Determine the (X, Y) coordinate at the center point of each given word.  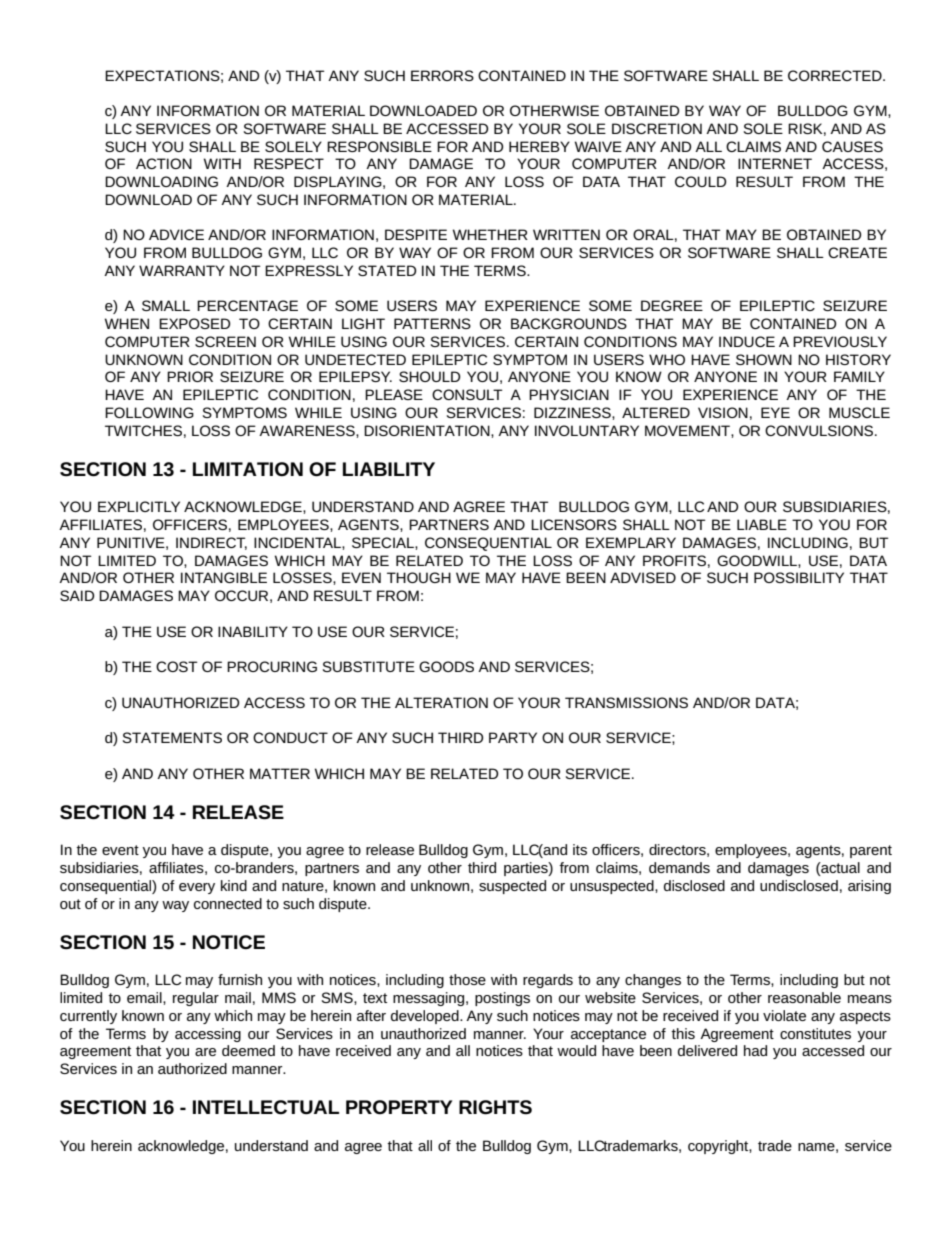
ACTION (164, 163)
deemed (248, 1050)
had (755, 1050)
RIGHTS (495, 1107)
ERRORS (442, 75)
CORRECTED (836, 75)
